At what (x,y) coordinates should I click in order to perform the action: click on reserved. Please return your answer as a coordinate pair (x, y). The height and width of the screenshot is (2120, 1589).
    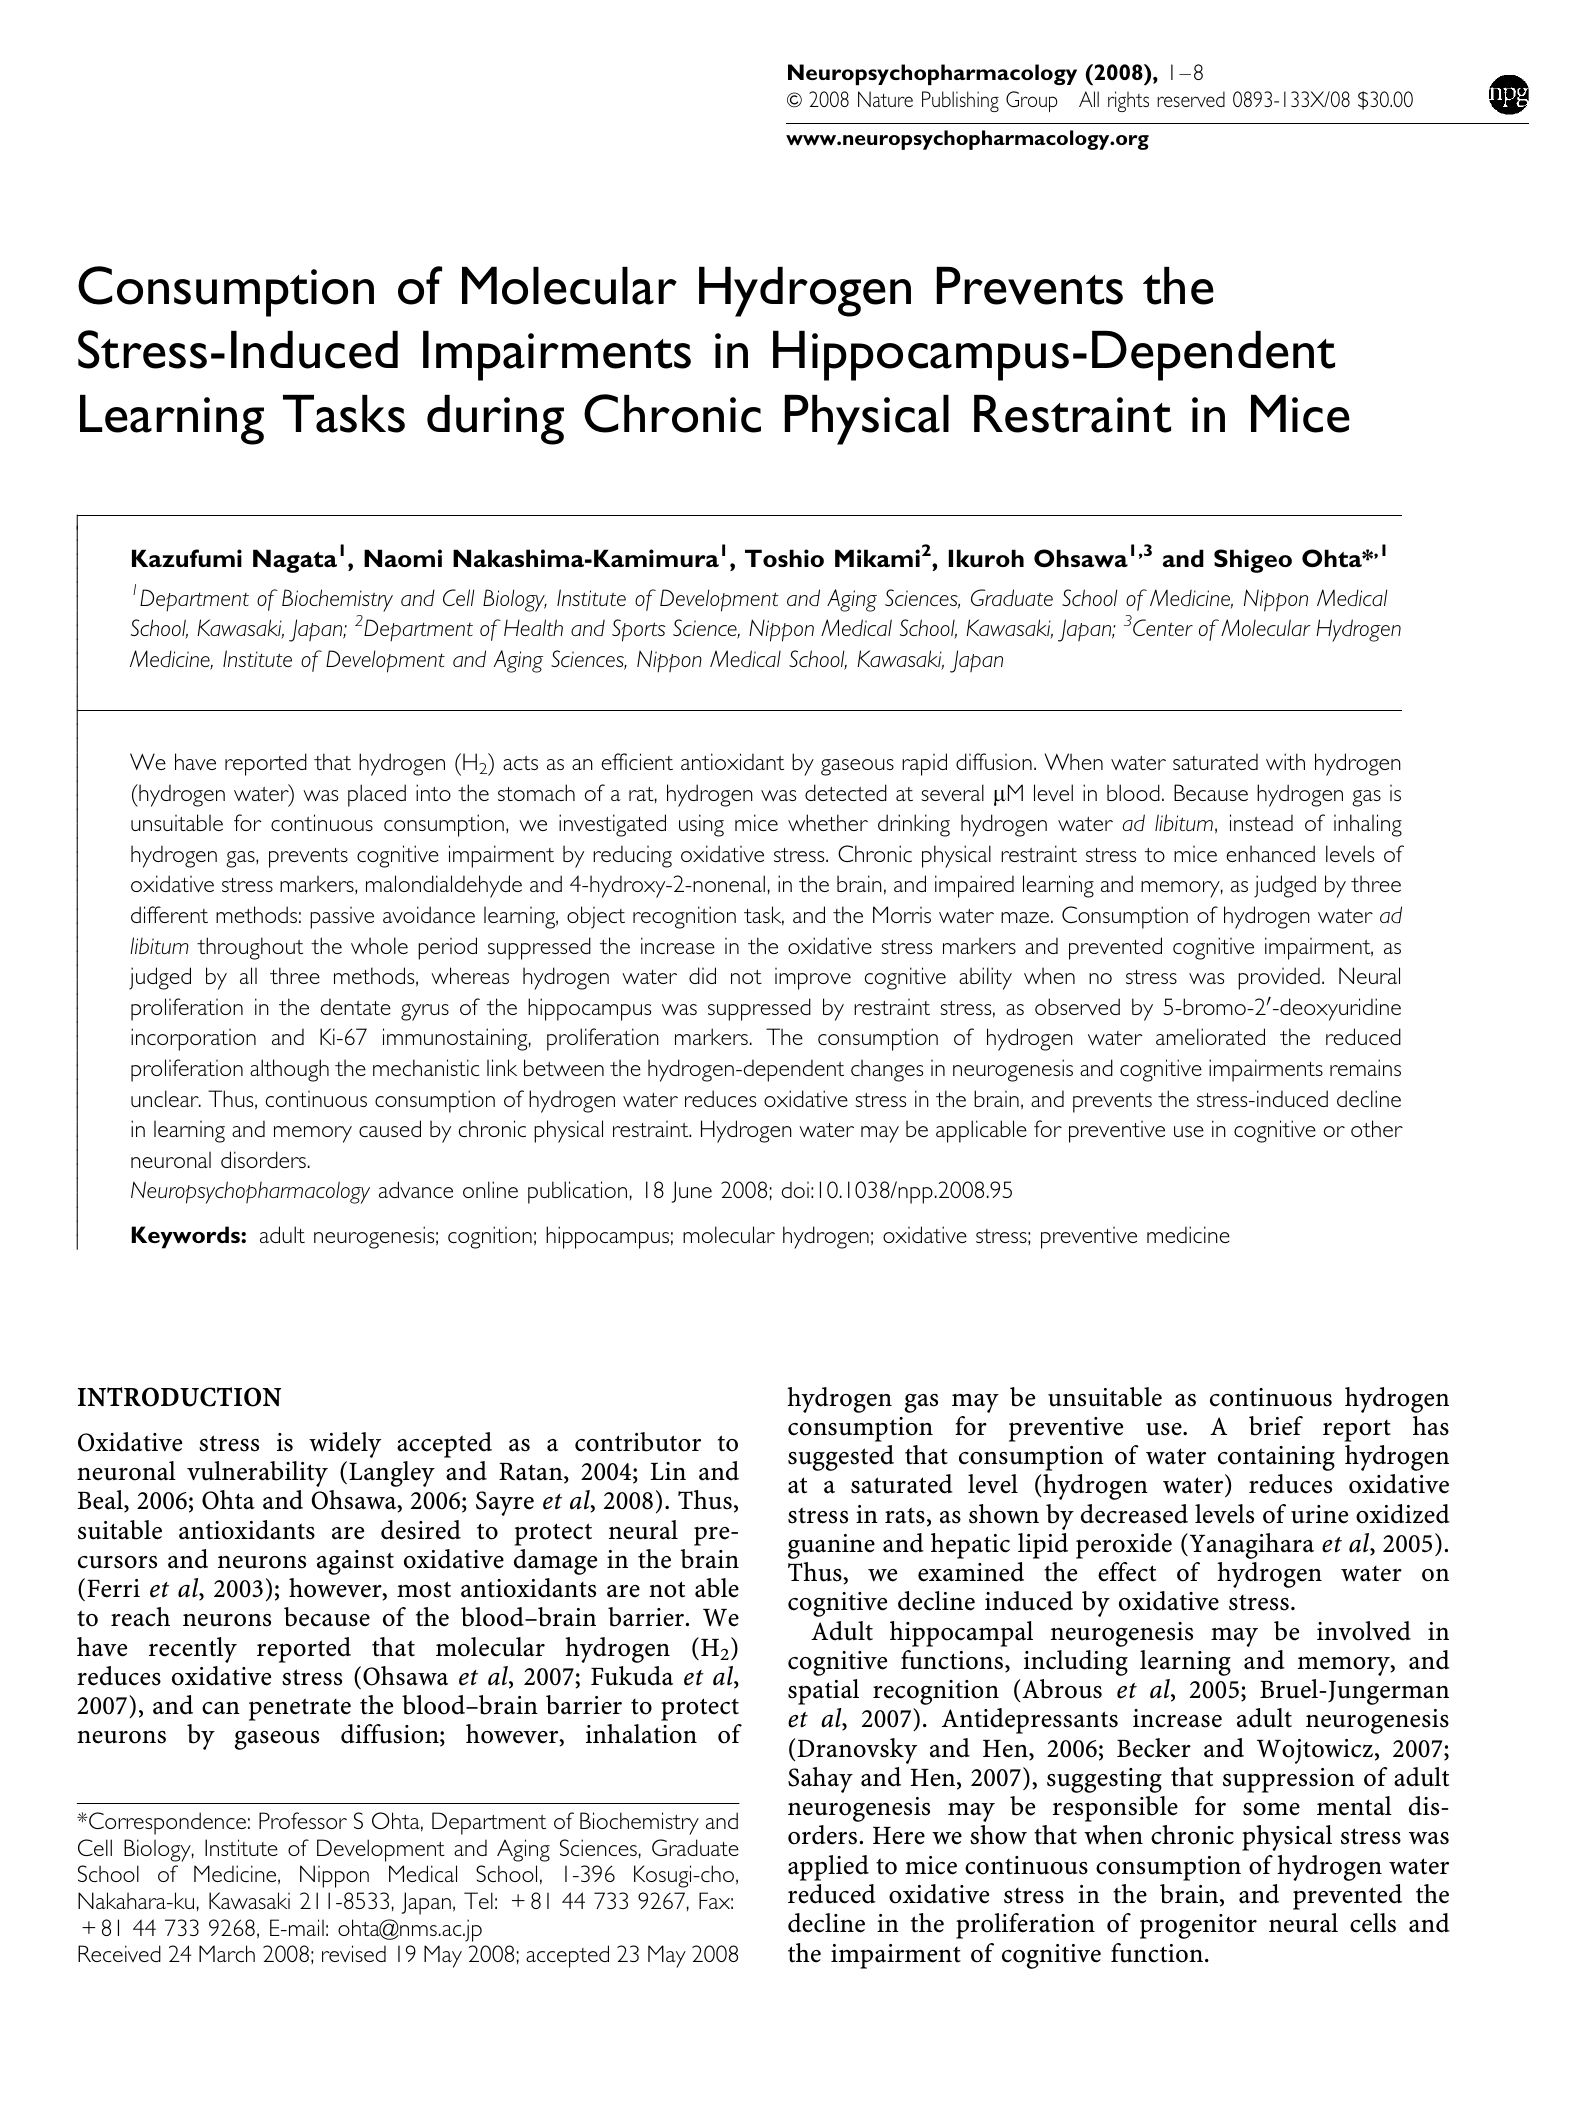
    Looking at the image, I should click on (1191, 99).
